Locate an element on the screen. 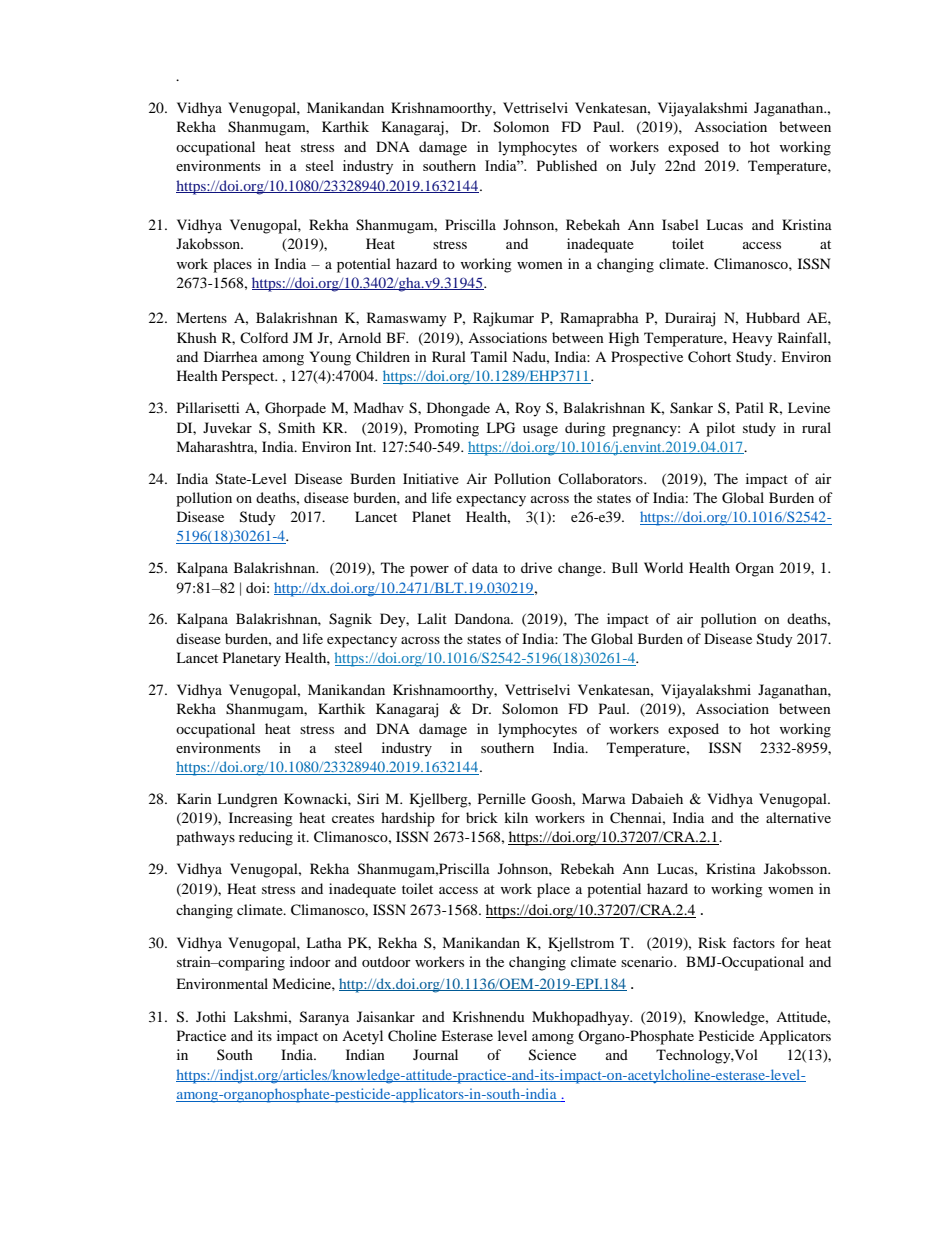 The width and height of the screenshot is (952, 1233). Published is located at coordinates (567, 165).
